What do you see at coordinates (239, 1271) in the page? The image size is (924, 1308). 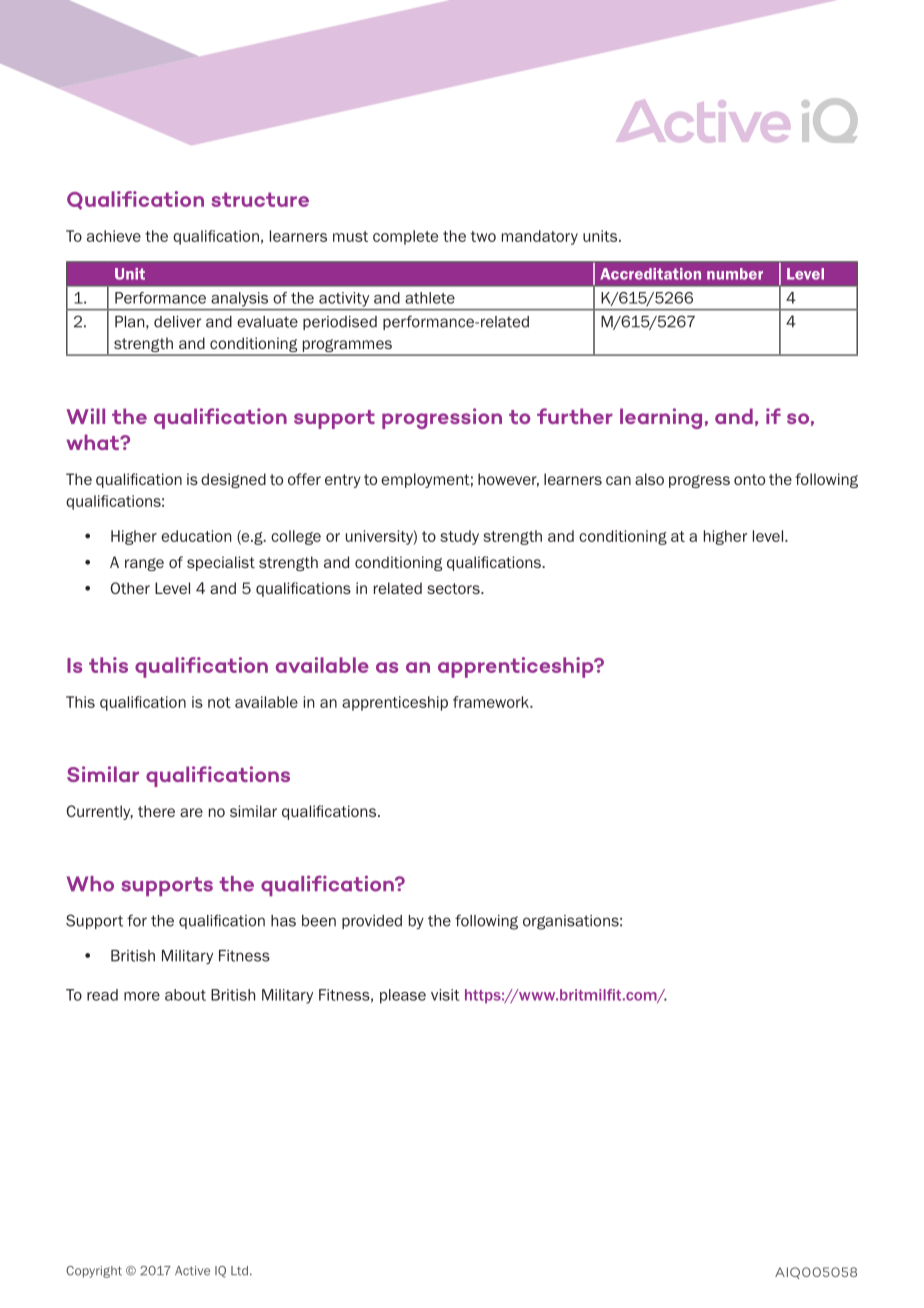 I see `Ltd` at bounding box center [239, 1271].
